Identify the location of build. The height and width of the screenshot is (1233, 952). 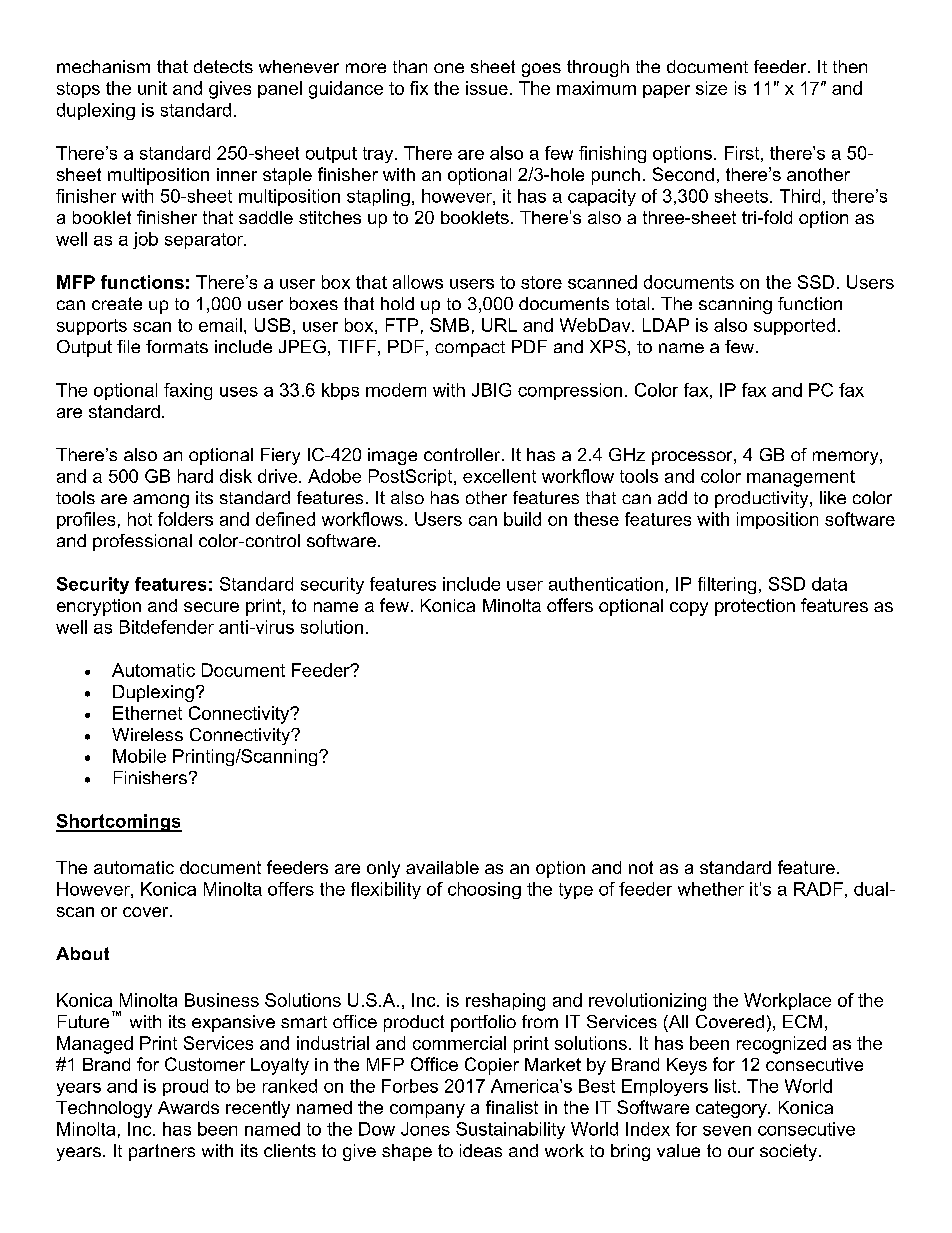
(522, 519).
